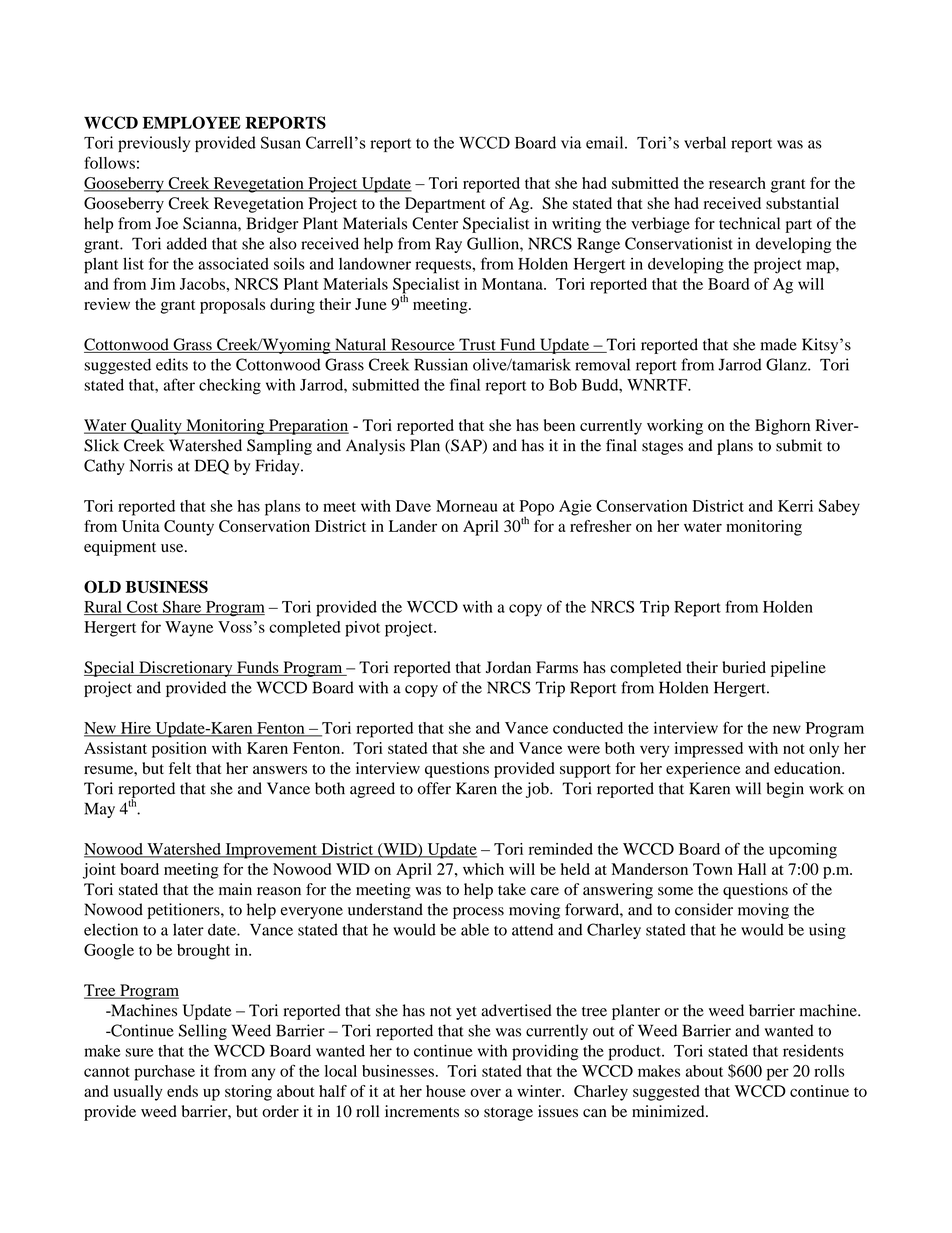  What do you see at coordinates (189, 629) in the page?
I see `Wayne` at bounding box center [189, 629].
